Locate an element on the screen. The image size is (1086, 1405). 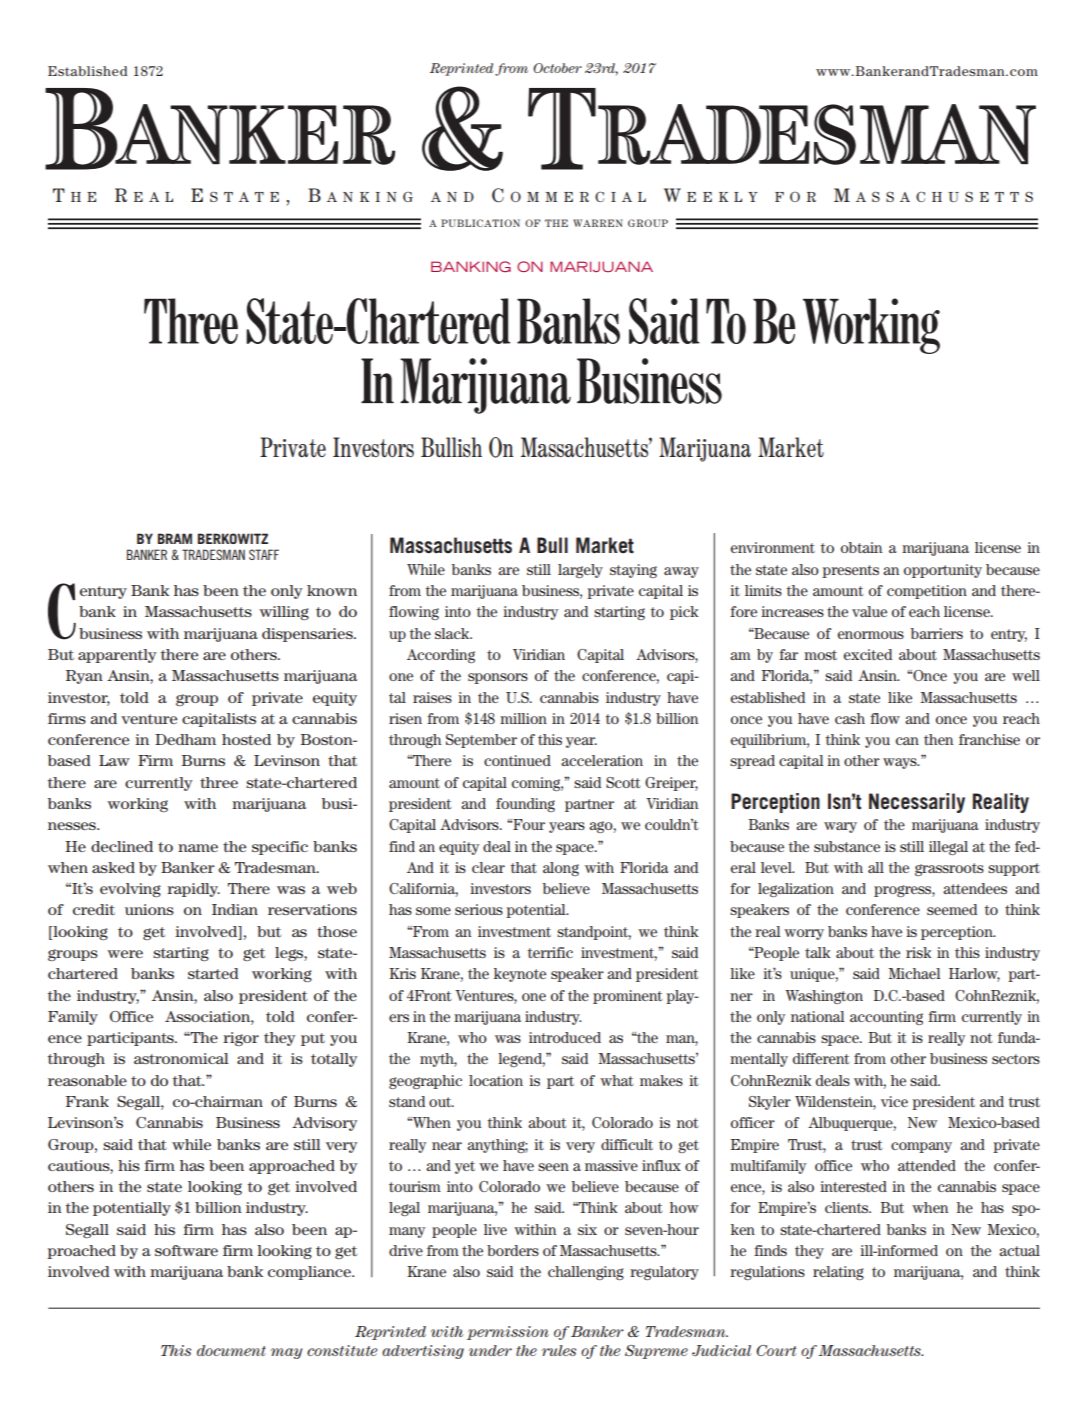
terrific is located at coordinates (550, 952).
